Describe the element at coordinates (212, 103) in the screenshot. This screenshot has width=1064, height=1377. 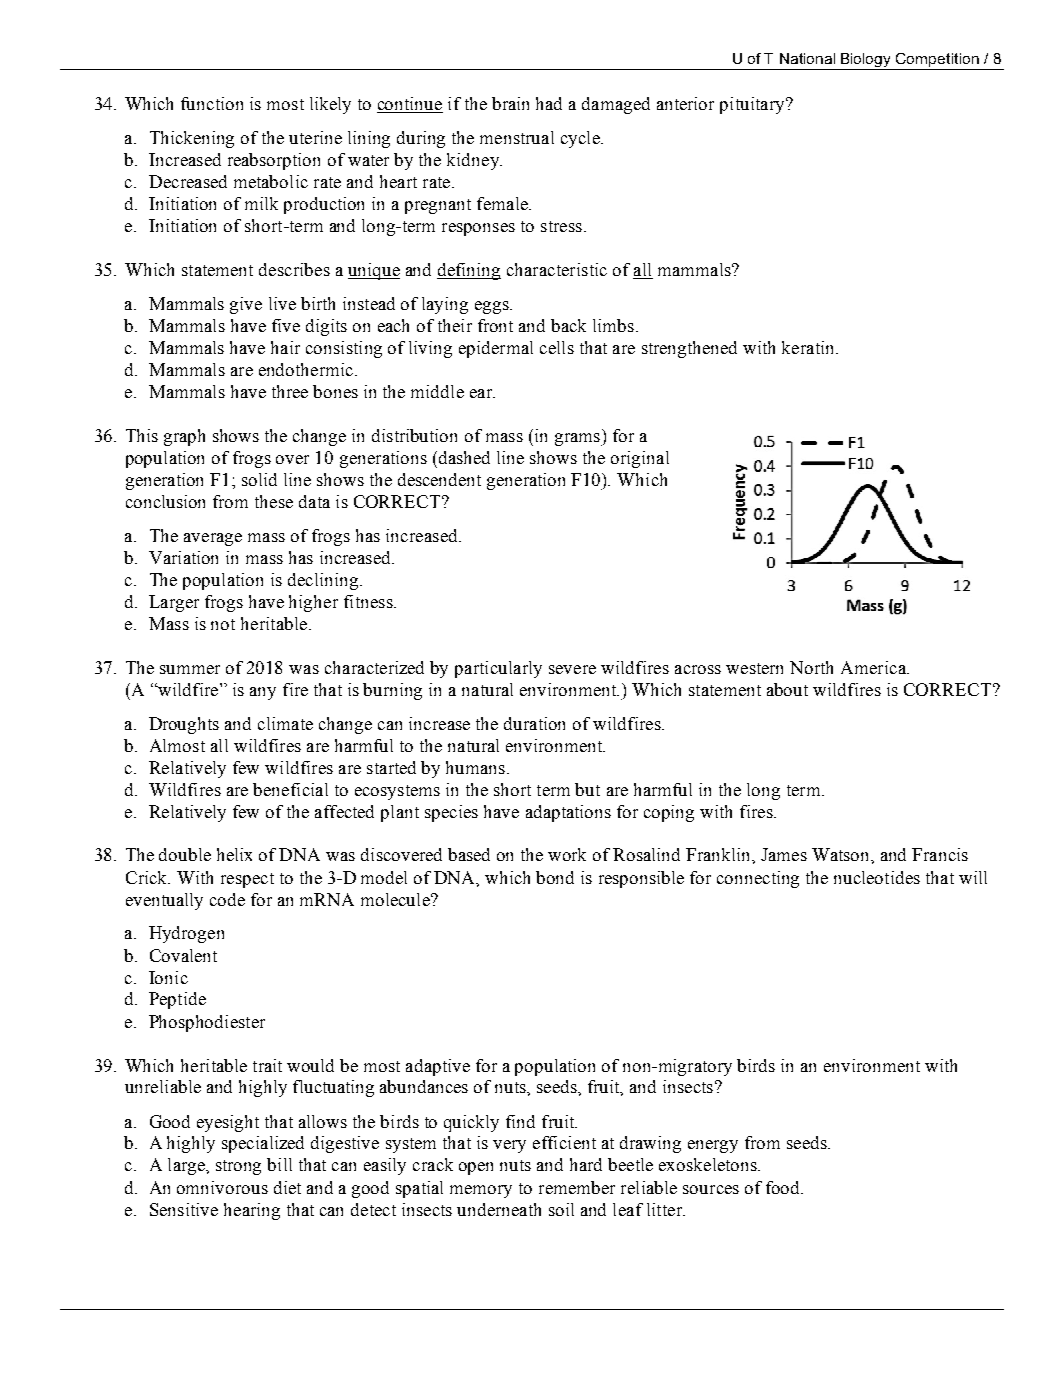
I see `function` at that location.
